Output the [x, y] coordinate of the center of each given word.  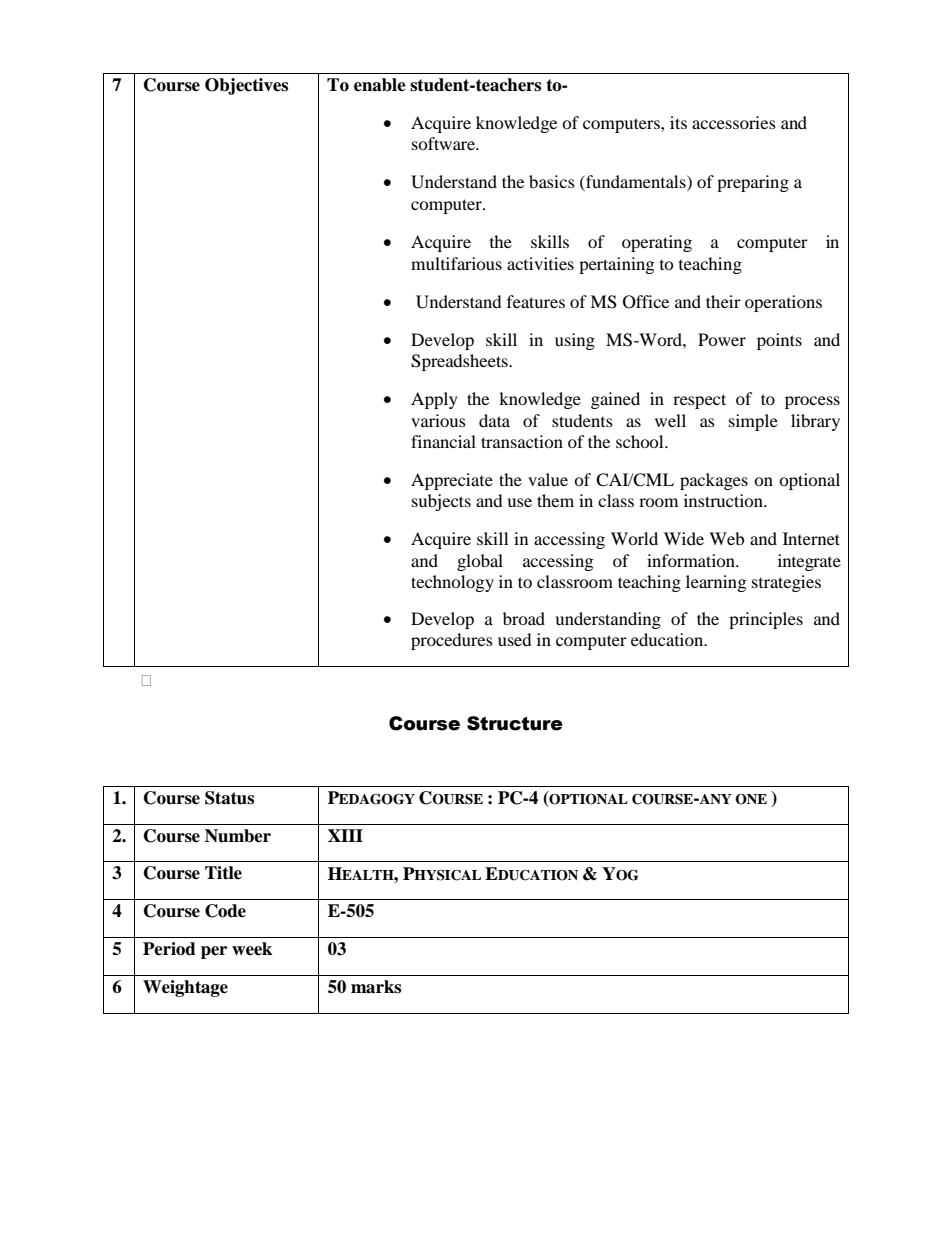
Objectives [246, 86]
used [515, 639]
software [445, 143]
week [252, 949]
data [494, 420]
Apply [434, 400]
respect [699, 401]
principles [766, 620]
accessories [734, 122]
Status [229, 798]
